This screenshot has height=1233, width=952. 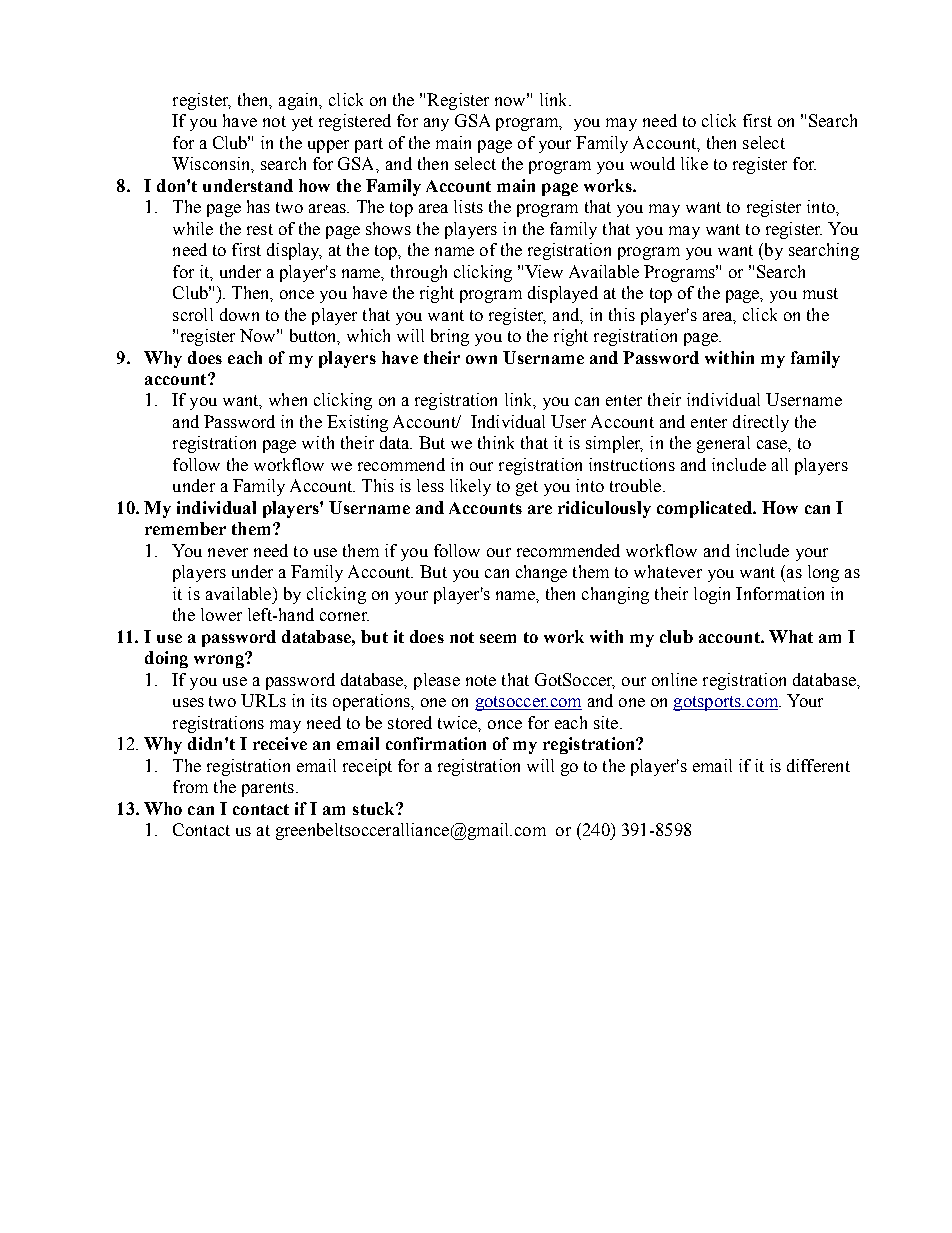 I want to click on parents, so click(x=268, y=789).
